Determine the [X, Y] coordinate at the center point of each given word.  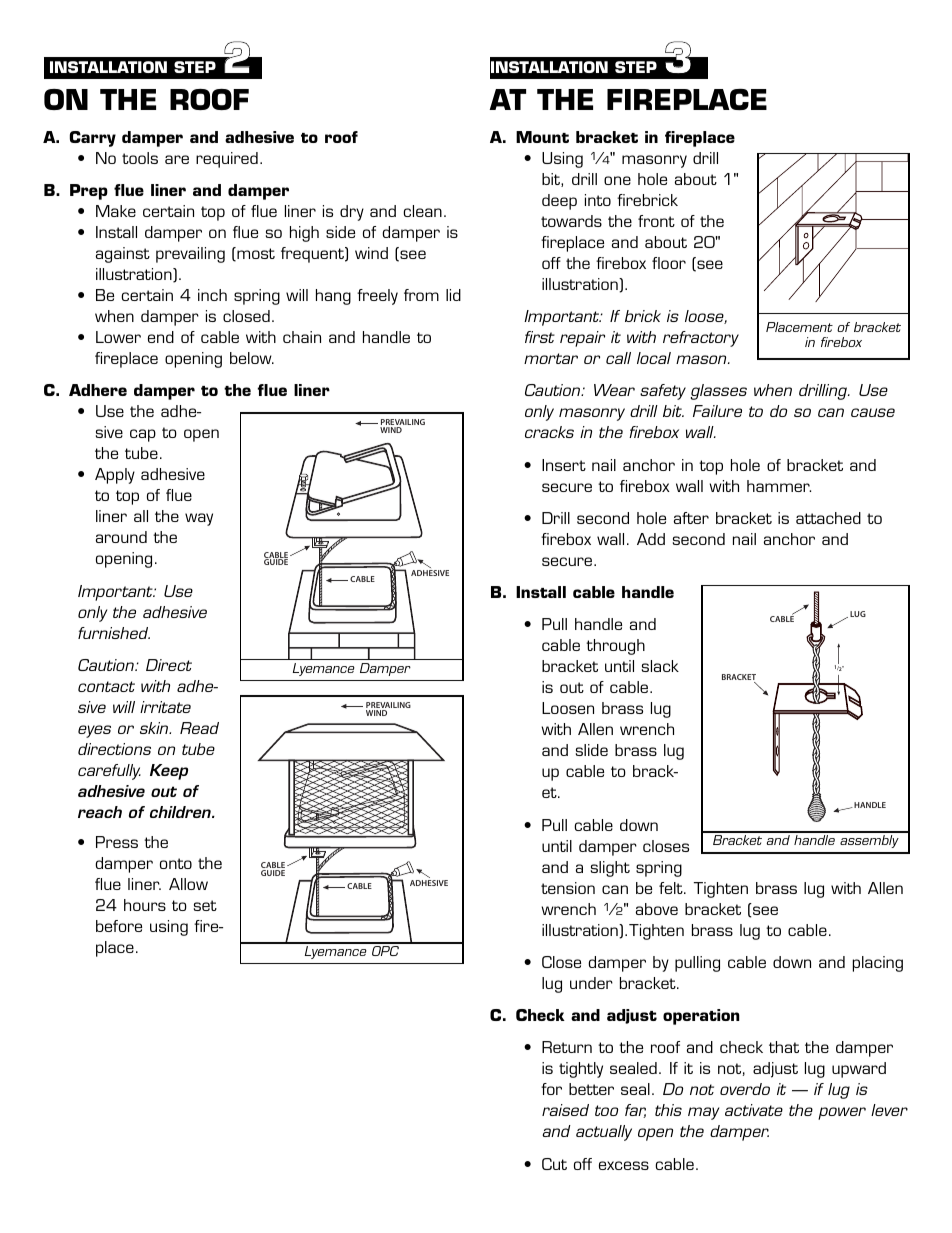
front [656, 221]
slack [660, 666]
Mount [542, 137]
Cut [554, 1164]
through [615, 647]
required [227, 160]
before [119, 926]
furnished [114, 633]
